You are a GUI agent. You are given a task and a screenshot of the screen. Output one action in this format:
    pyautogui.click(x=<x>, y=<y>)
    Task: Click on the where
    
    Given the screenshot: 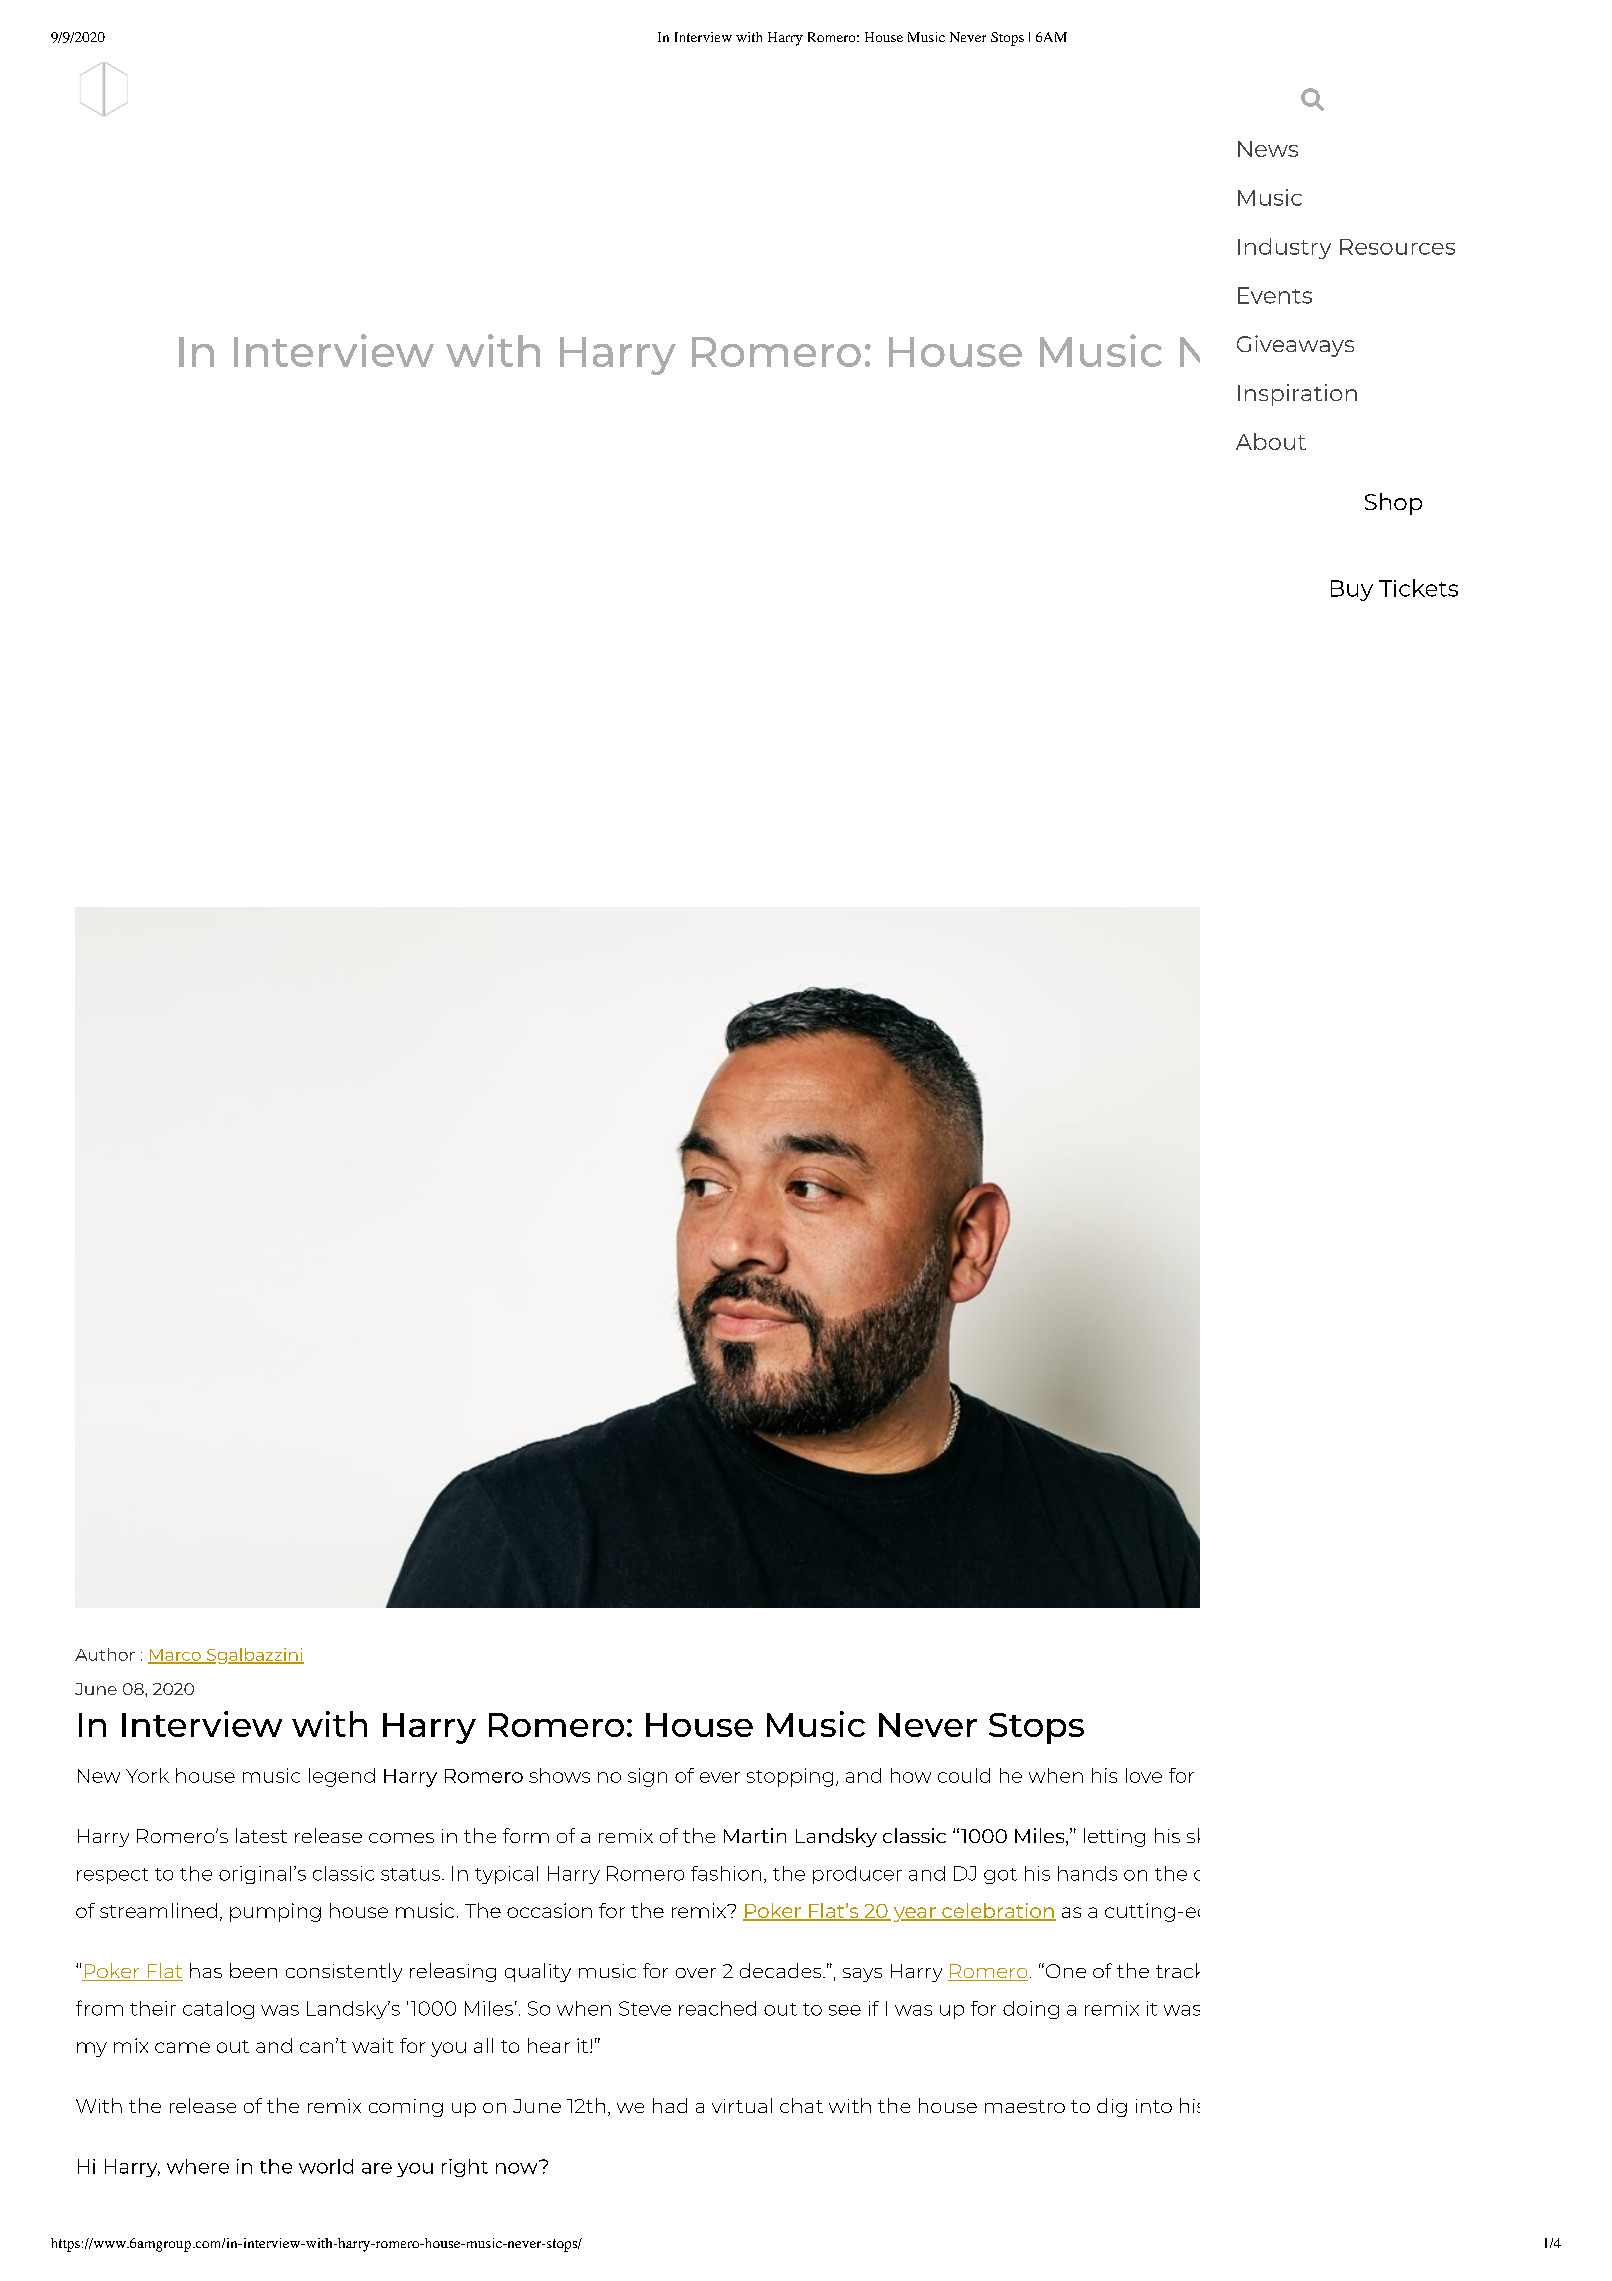 What is the action you would take?
    pyautogui.click(x=198, y=2166)
